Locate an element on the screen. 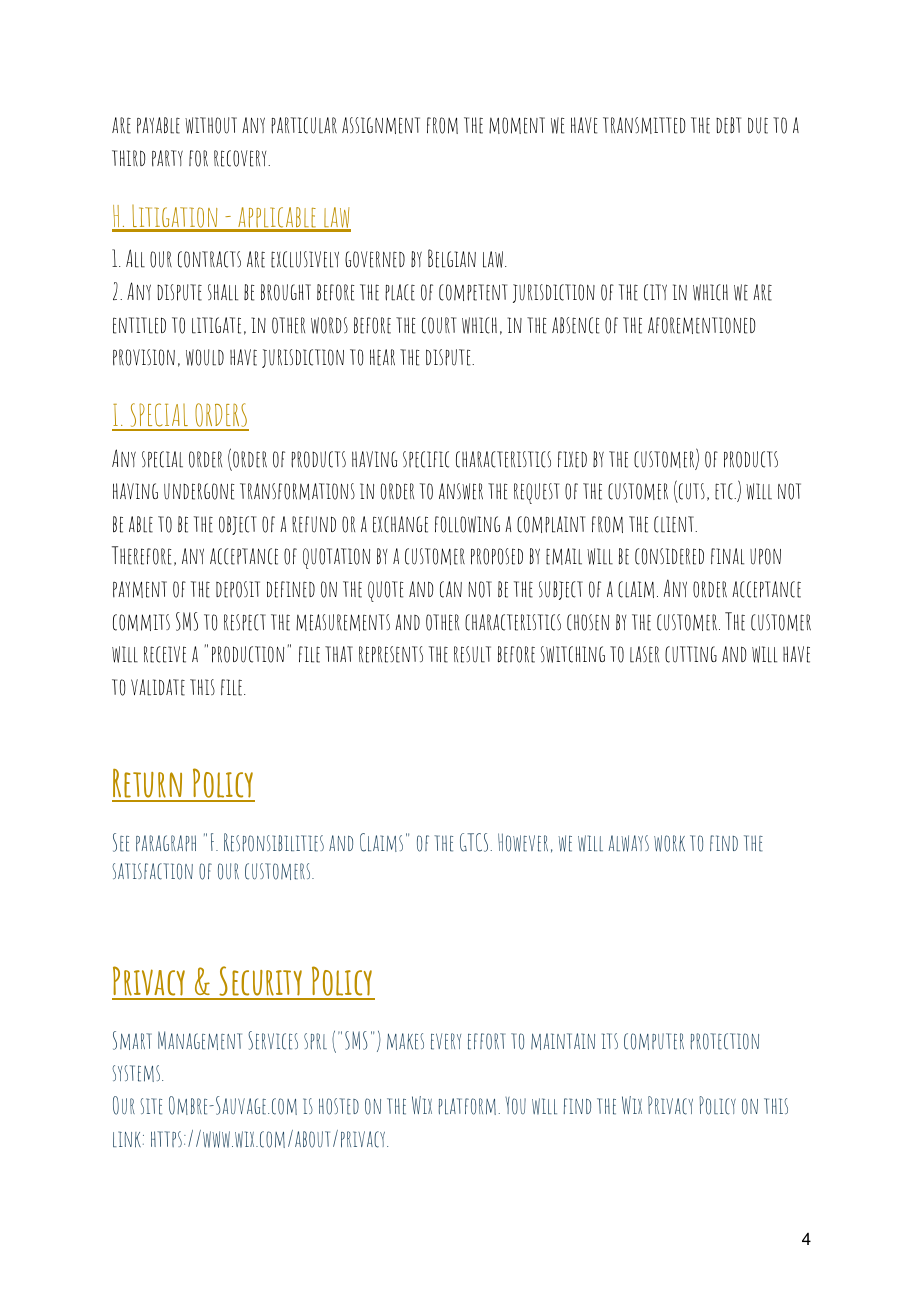 This screenshot has height=1308, width=924. receive is located at coordinates (165, 654).
